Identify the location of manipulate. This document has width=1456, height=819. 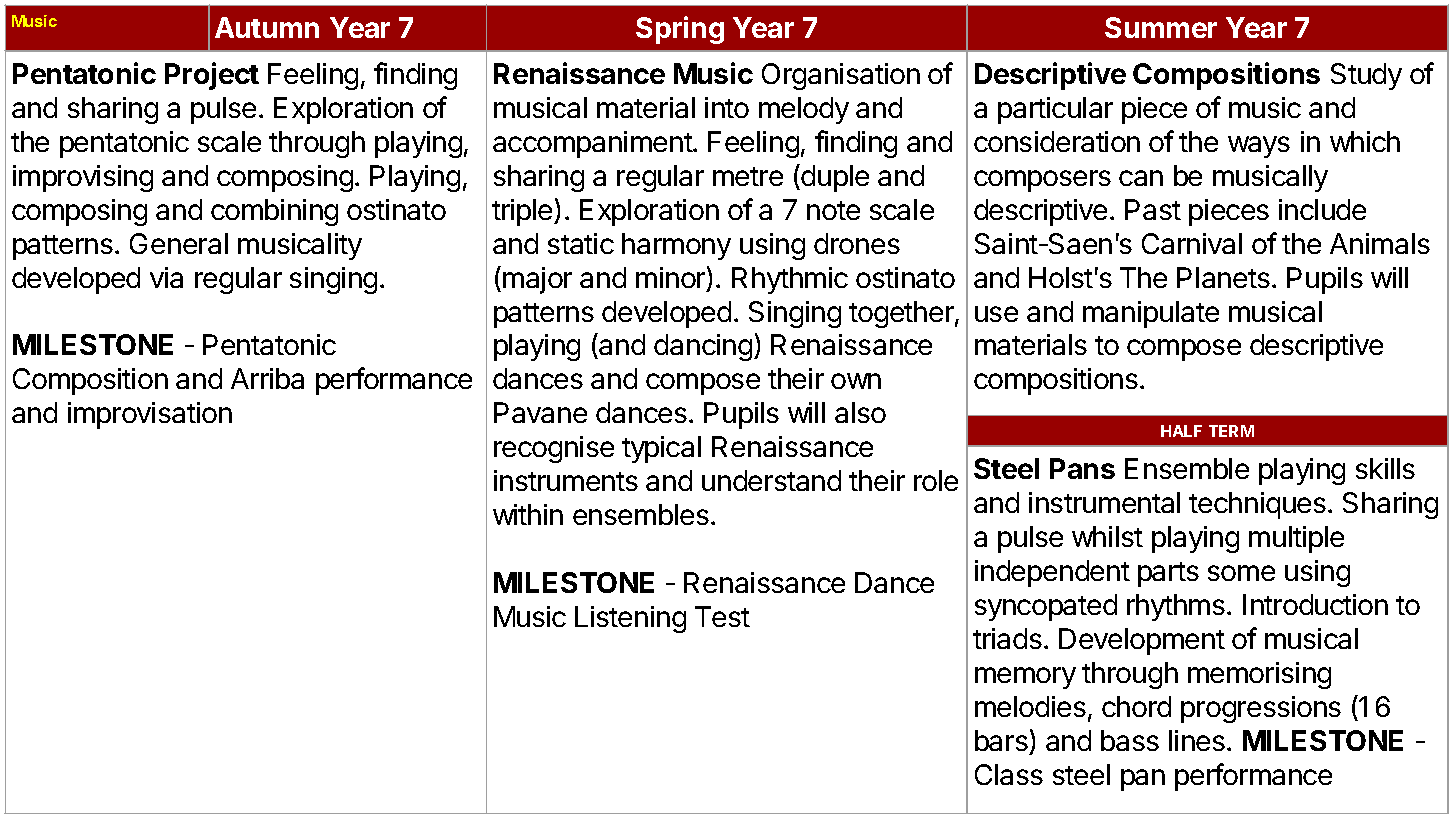
(1151, 314).
